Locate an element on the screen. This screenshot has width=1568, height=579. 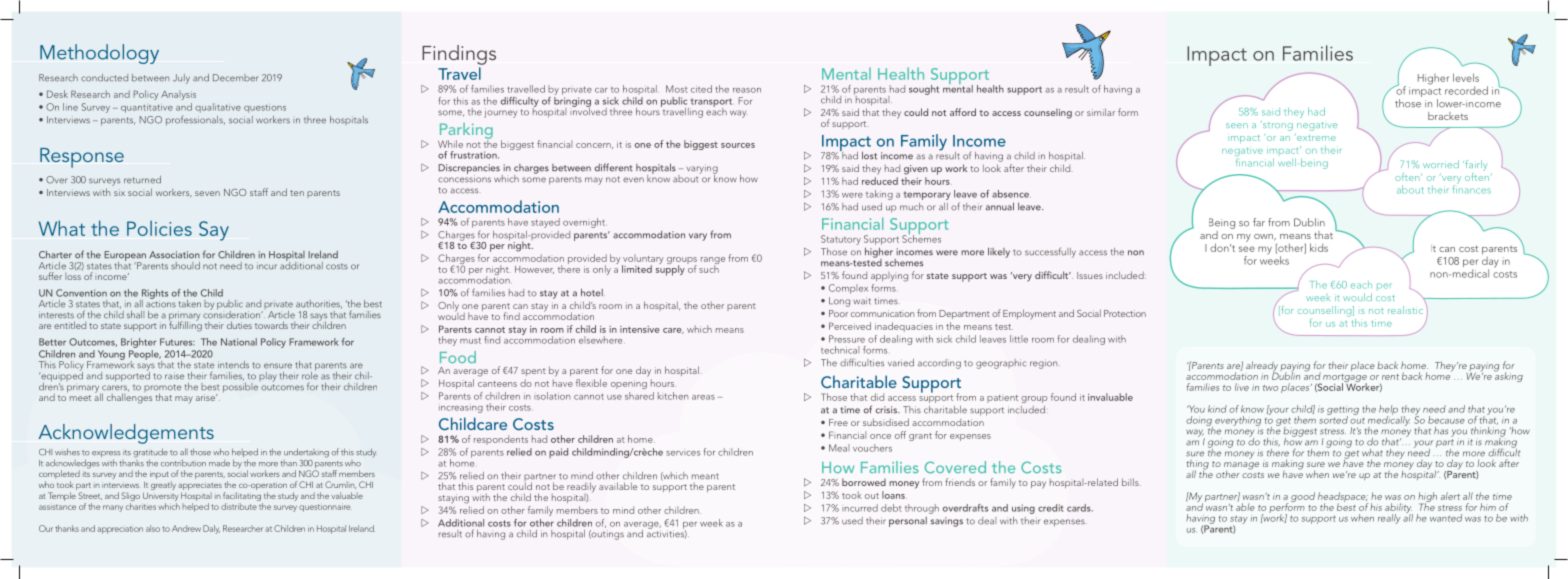
levels is located at coordinates (1466, 77).
